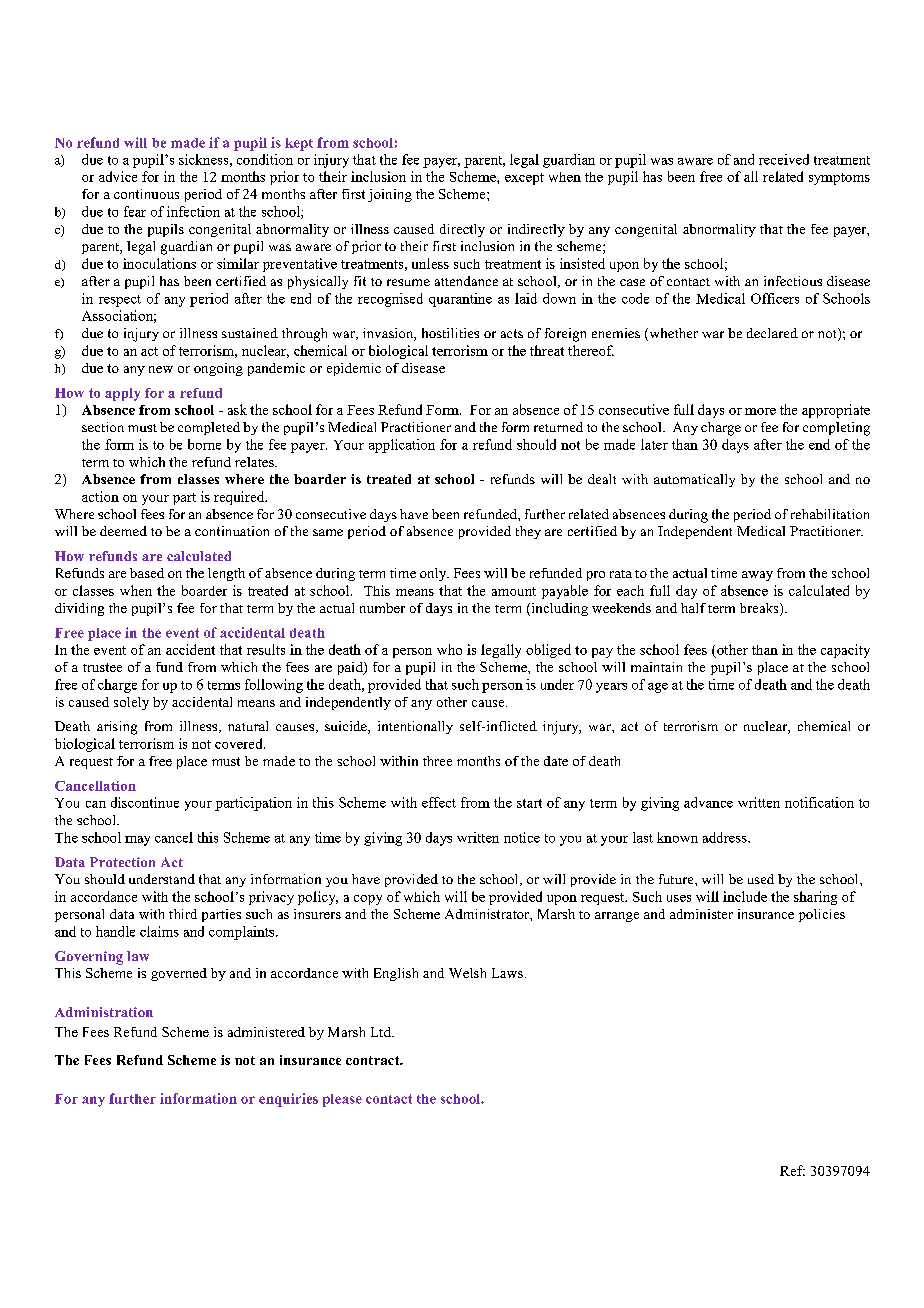 Image resolution: width=924 pixels, height=1308 pixels. I want to click on application, so click(402, 446).
